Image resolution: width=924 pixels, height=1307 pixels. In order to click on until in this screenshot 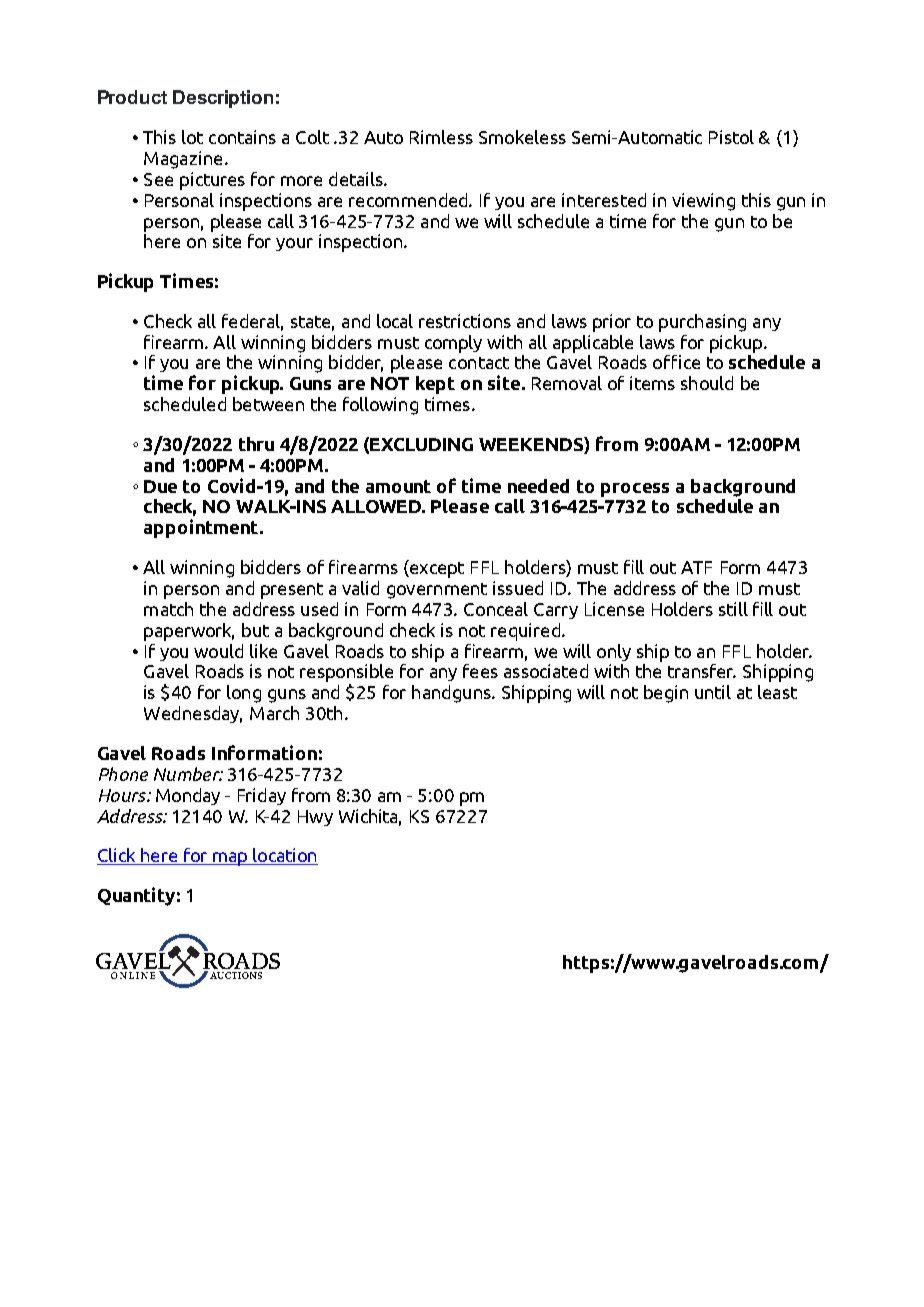, I will do `click(713, 692)`.
